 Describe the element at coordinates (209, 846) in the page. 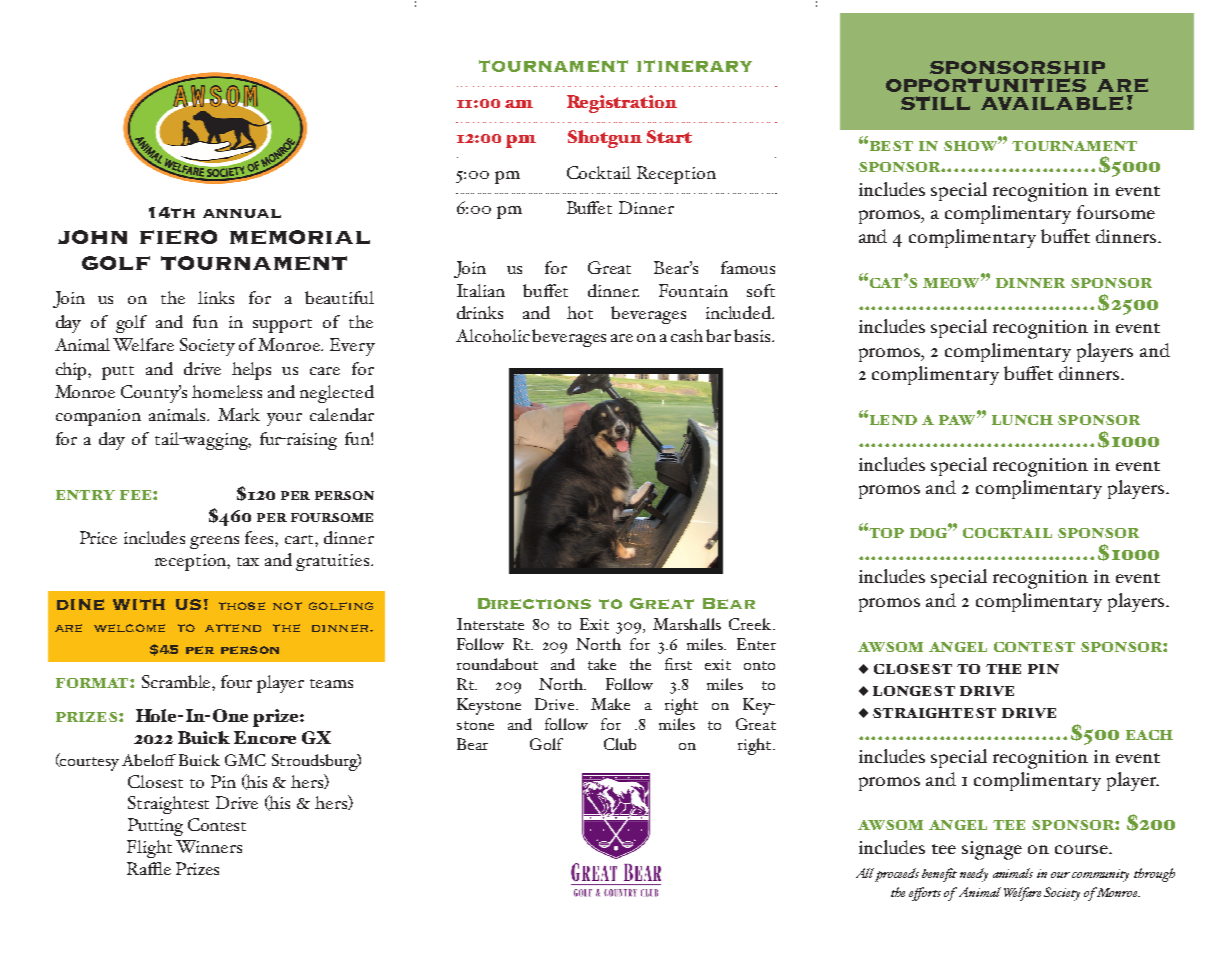

I see `Winners` at that location.
